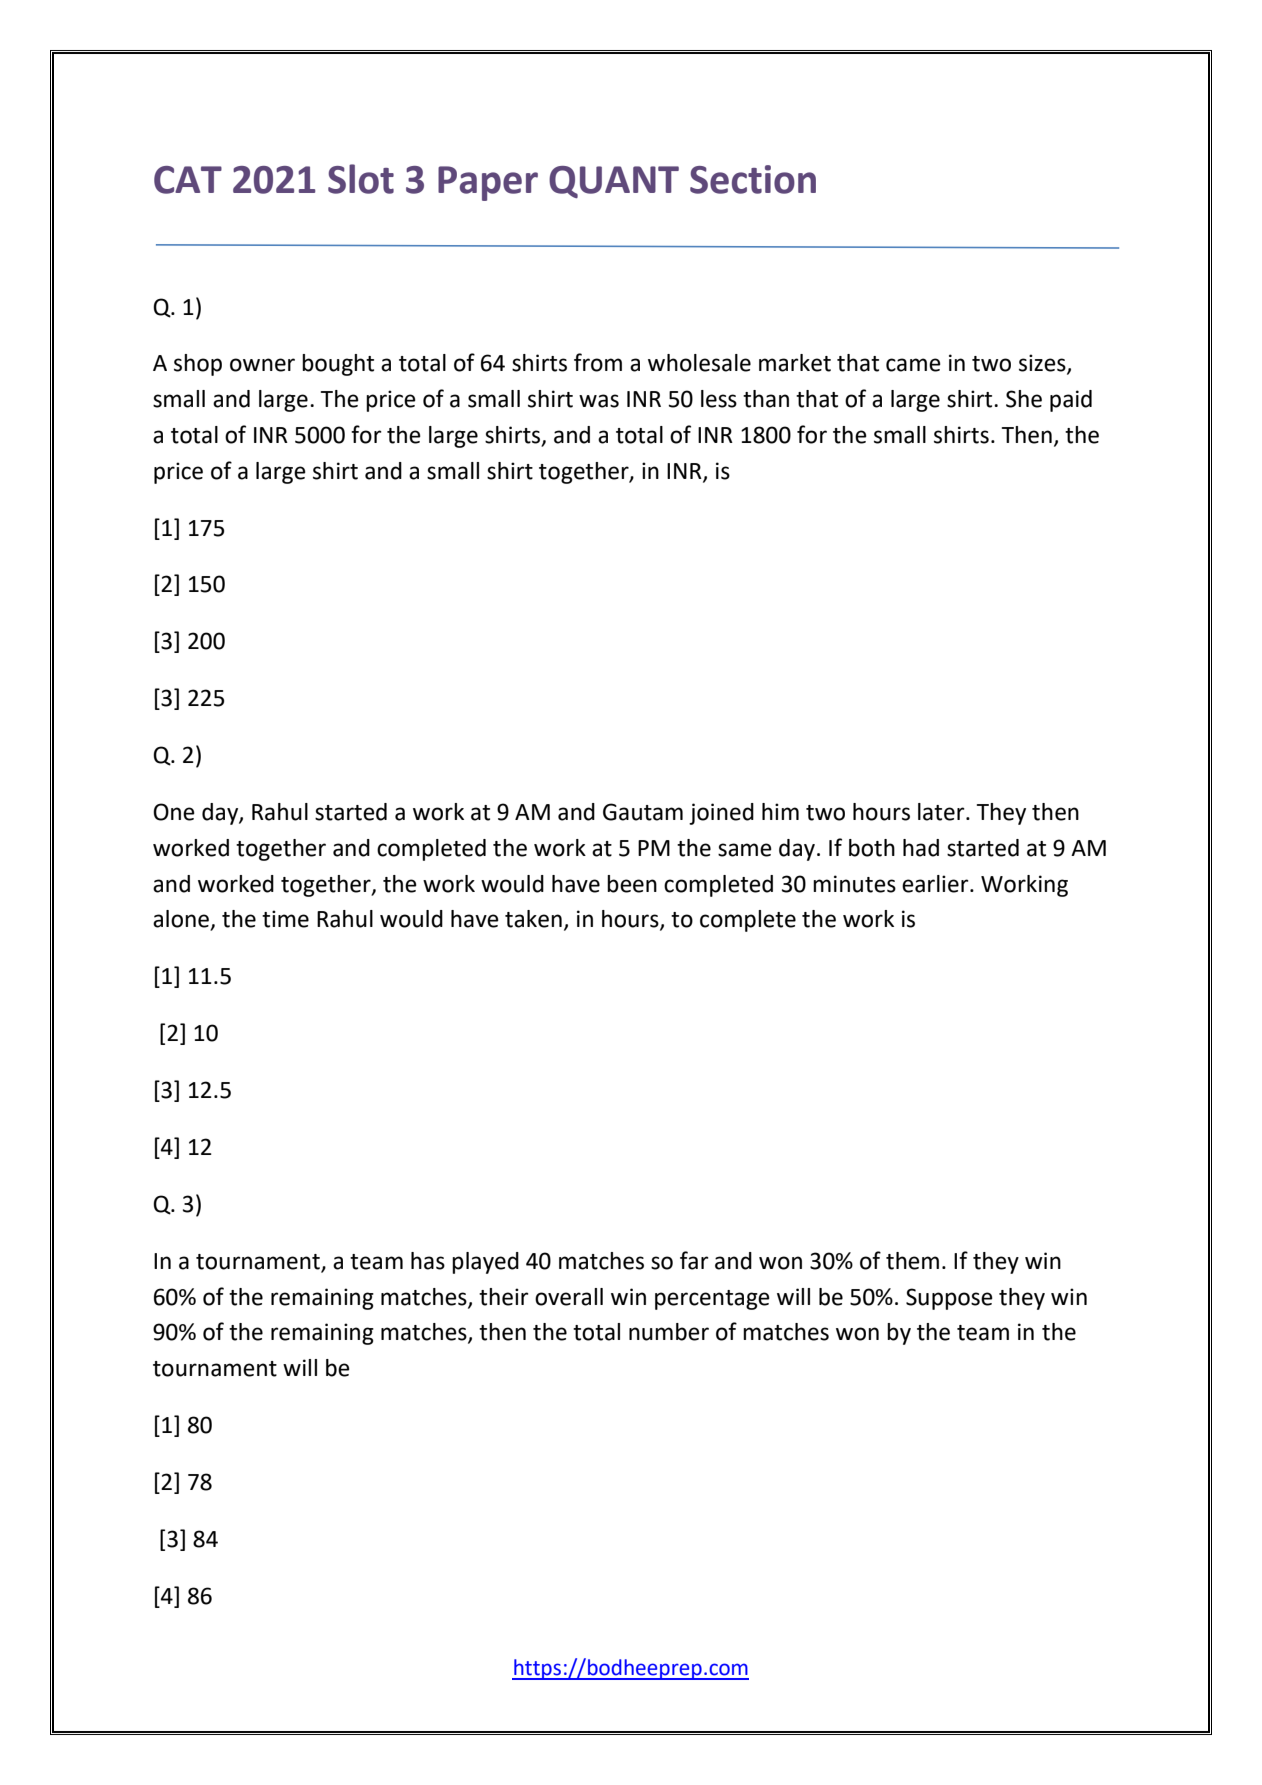  What do you see at coordinates (428, 1261) in the image?
I see `has` at bounding box center [428, 1261].
